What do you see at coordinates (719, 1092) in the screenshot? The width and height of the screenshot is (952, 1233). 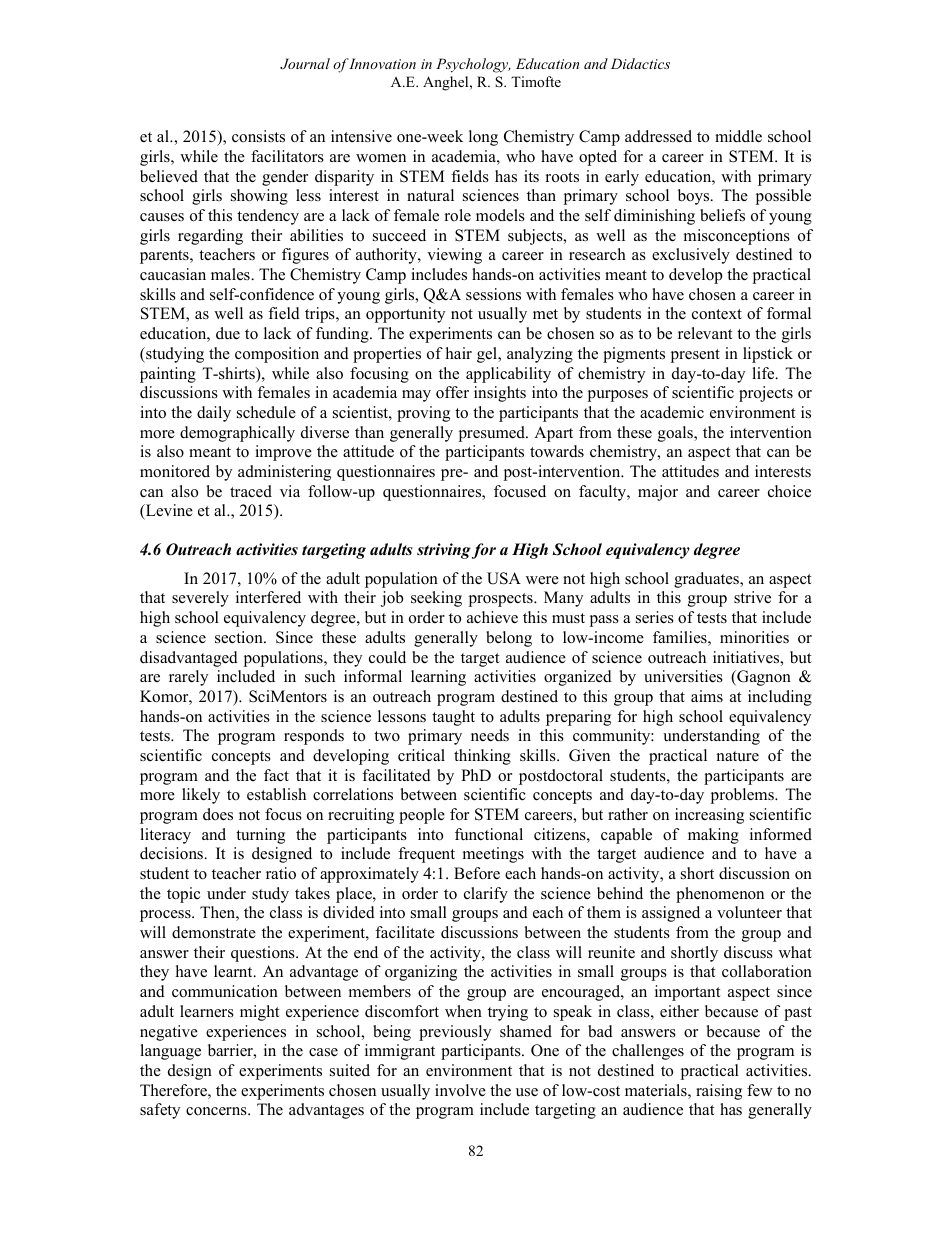 I see `raising` at bounding box center [719, 1092].
